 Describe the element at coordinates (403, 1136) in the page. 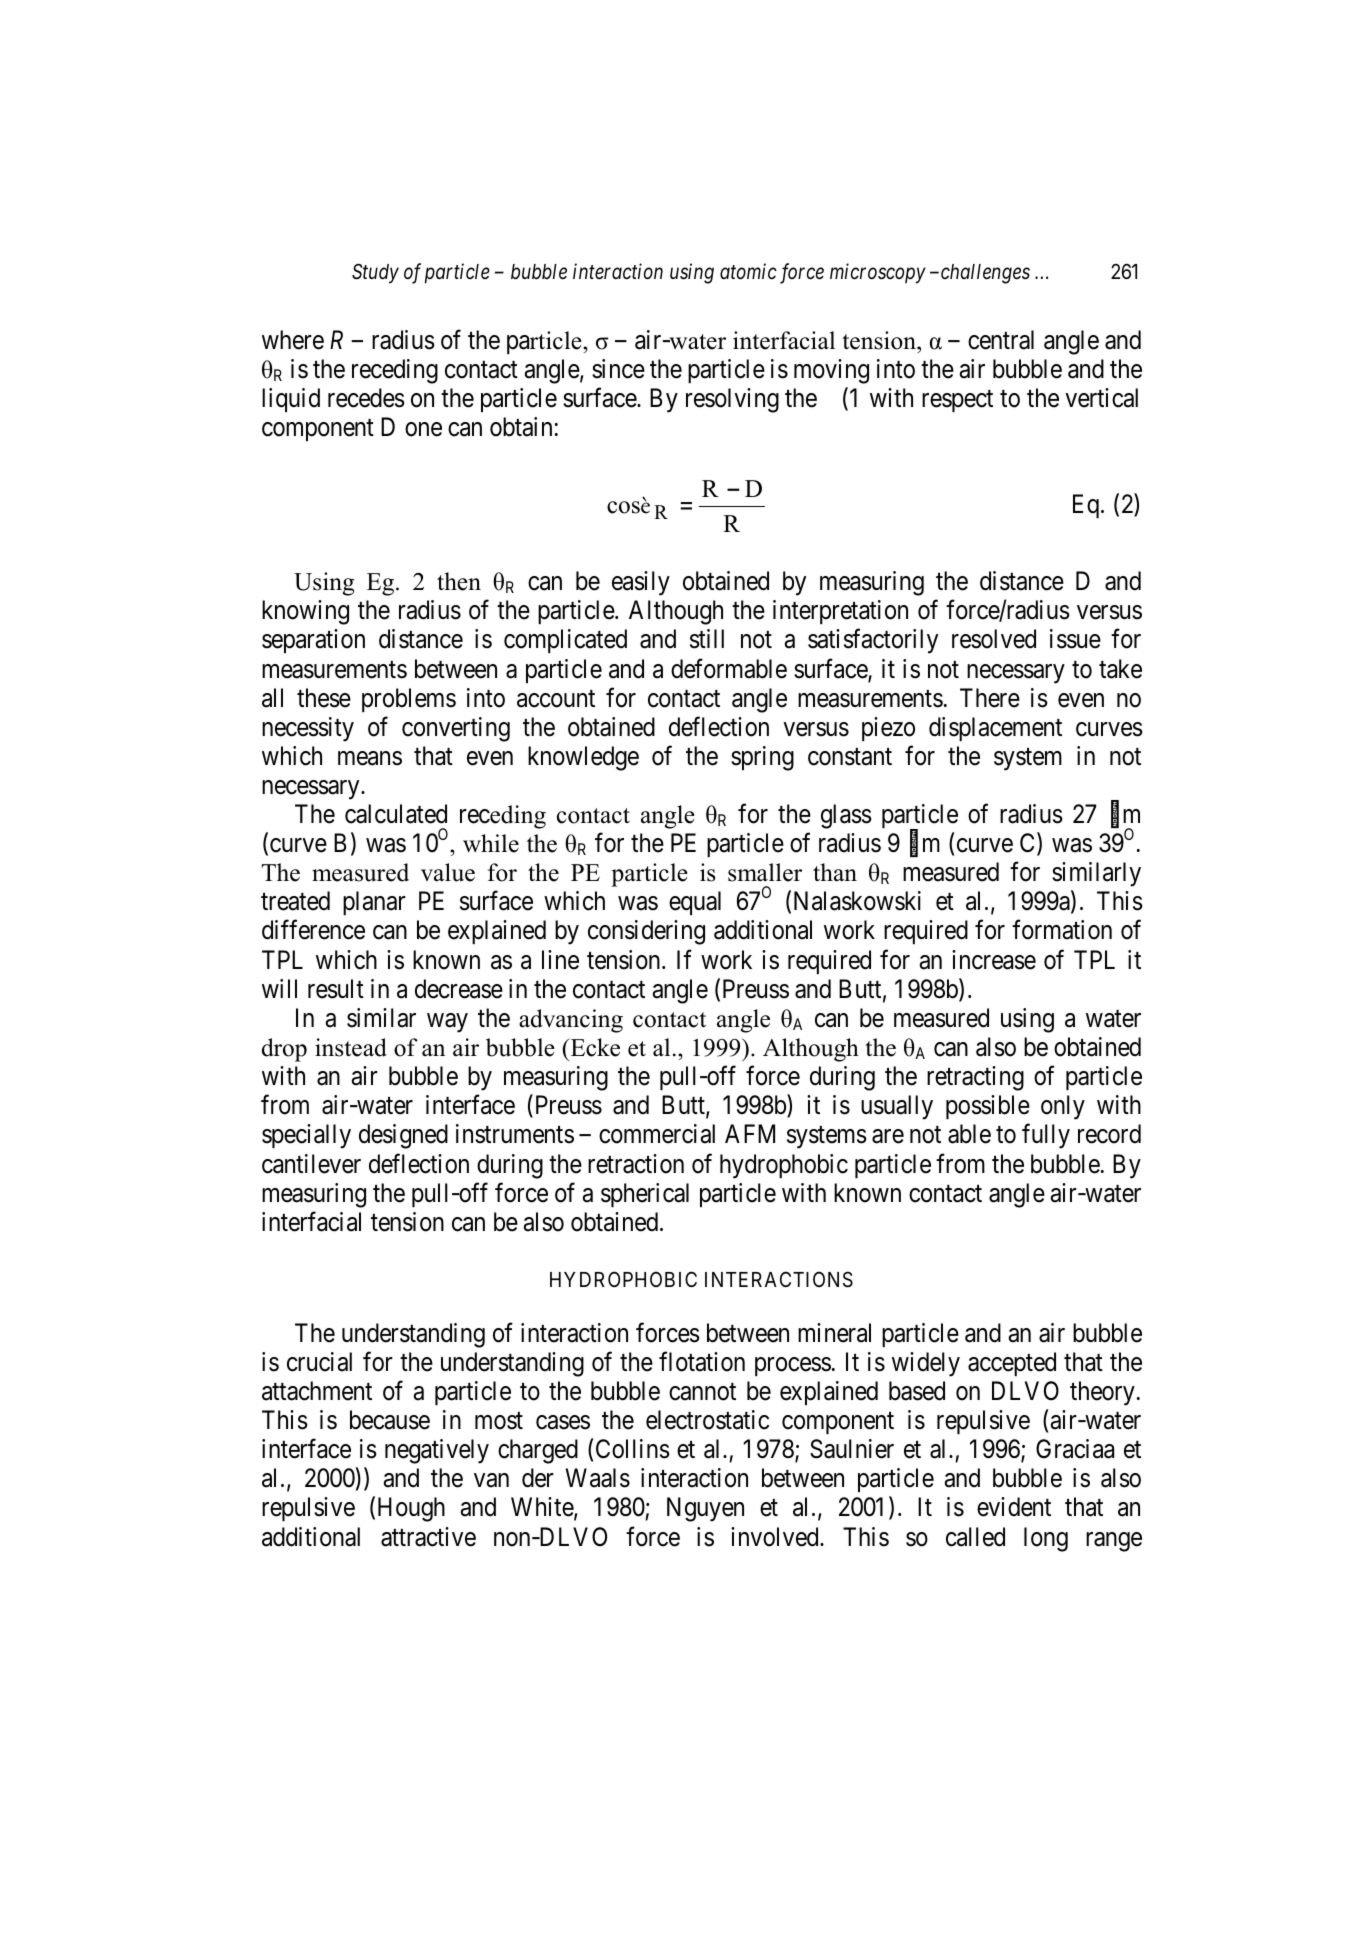

I see `designed` at that location.
